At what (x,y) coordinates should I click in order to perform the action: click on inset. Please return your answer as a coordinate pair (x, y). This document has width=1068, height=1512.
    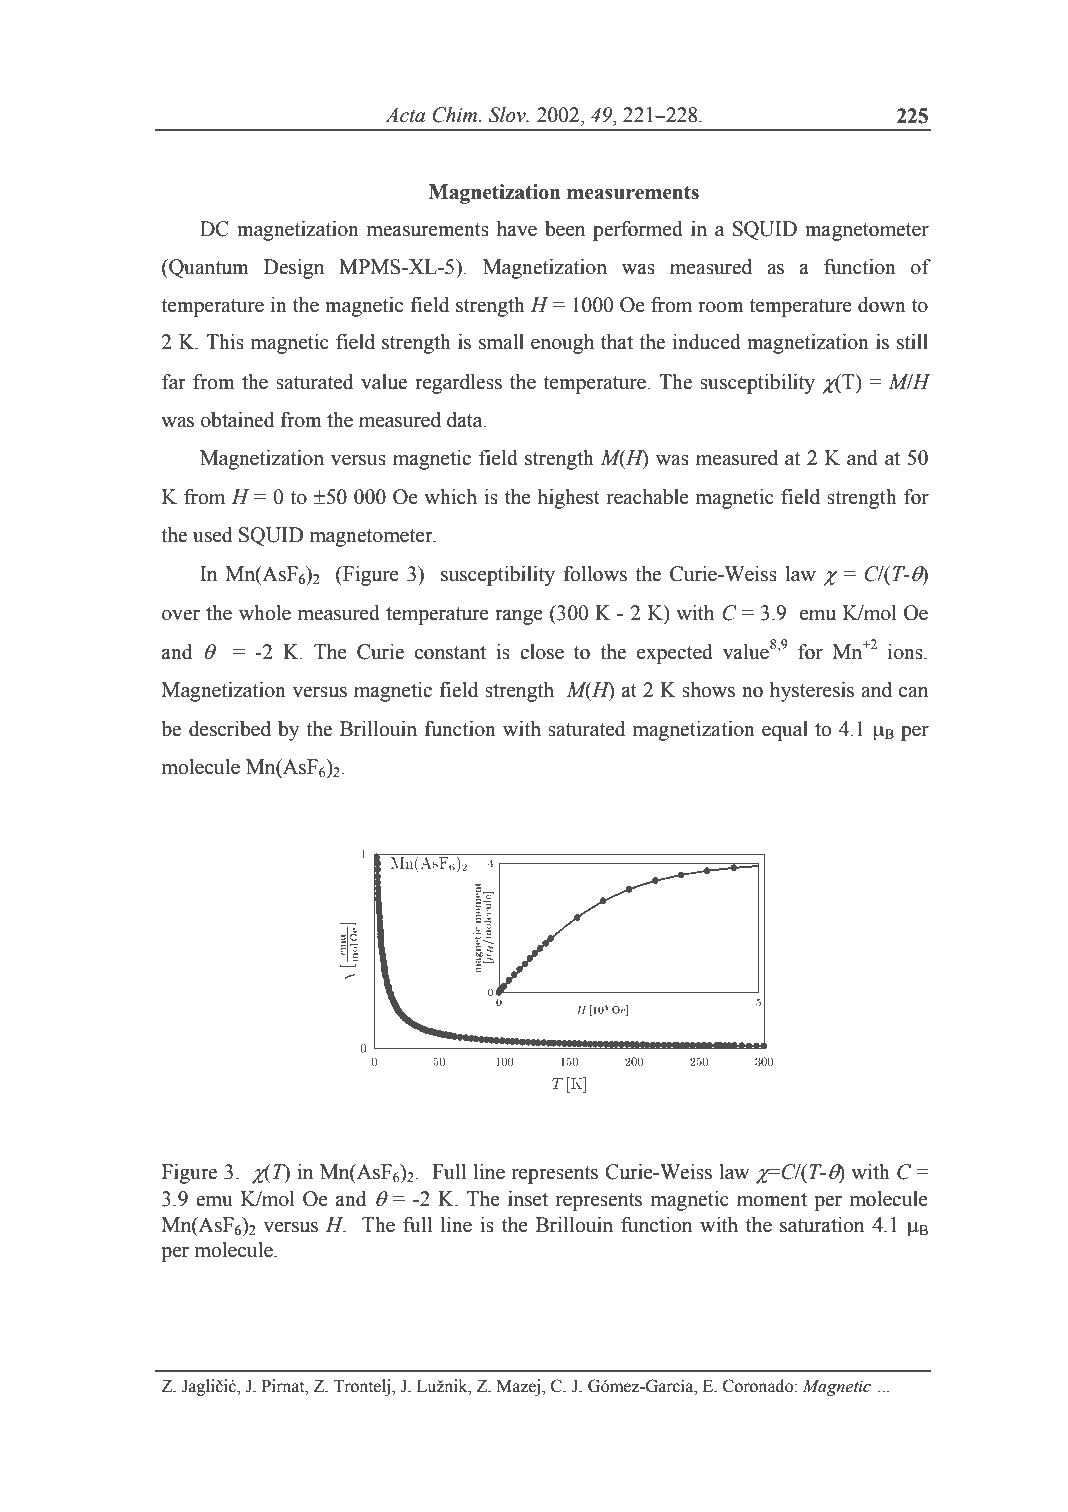
    Looking at the image, I should click on (528, 1199).
